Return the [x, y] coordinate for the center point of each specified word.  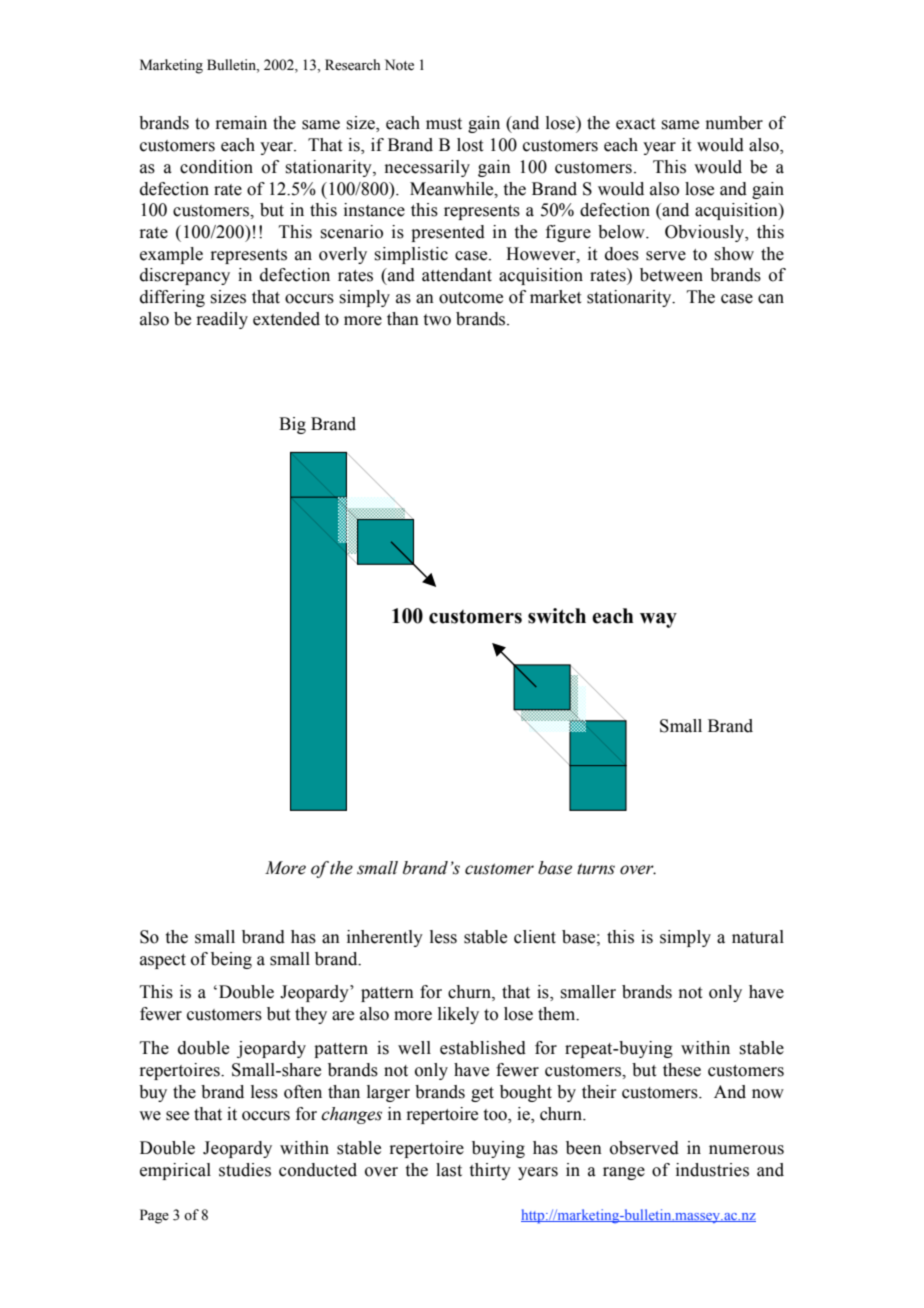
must [444, 124]
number [734, 123]
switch [557, 616]
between [671, 275]
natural [758, 937]
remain [241, 123]
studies [245, 1170]
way [658, 620]
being [231, 960]
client [535, 937]
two [437, 320]
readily [222, 320]
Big [292, 425]
